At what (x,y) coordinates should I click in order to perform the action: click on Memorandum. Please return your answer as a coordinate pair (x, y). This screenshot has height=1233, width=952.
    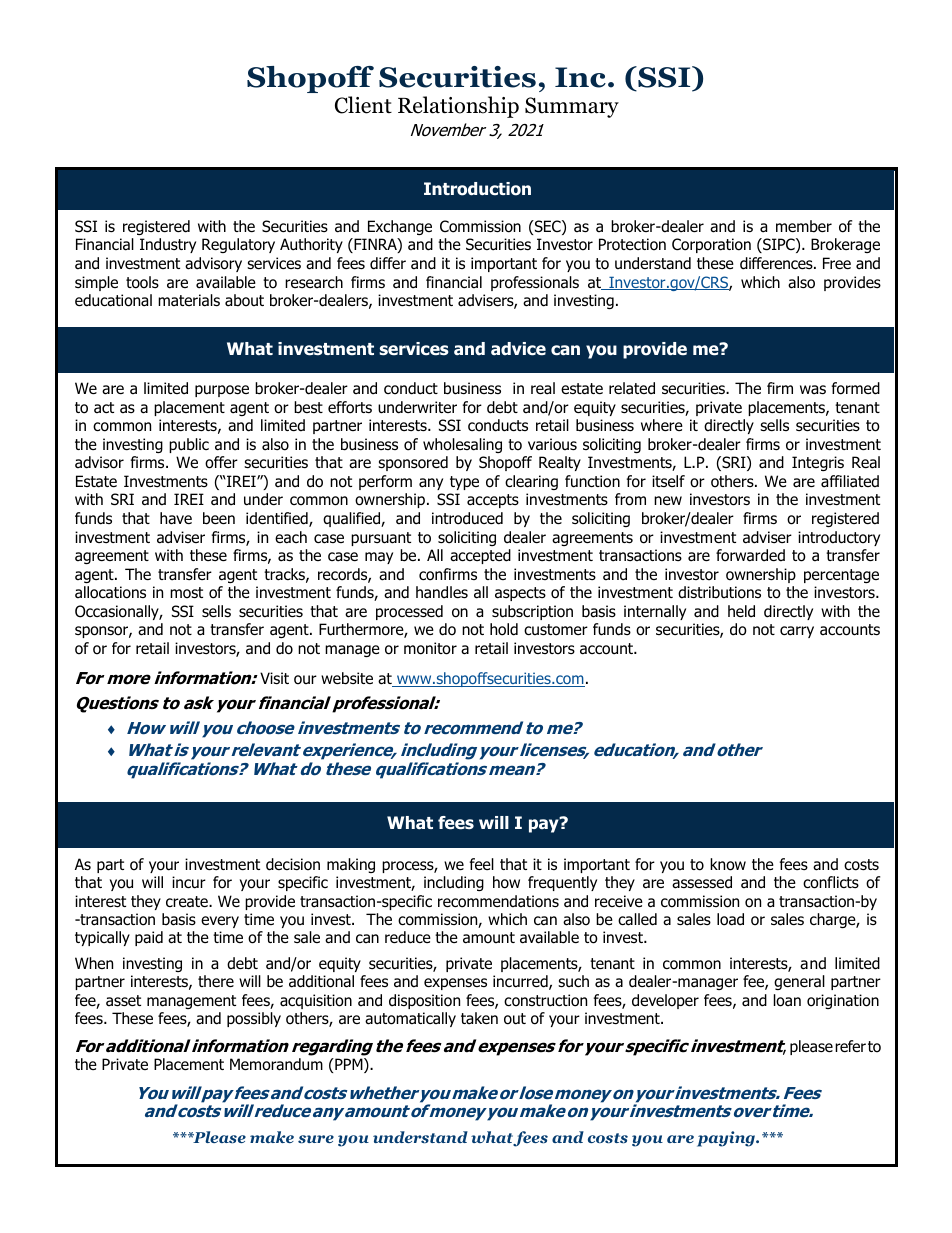
    Looking at the image, I should click on (276, 1064).
